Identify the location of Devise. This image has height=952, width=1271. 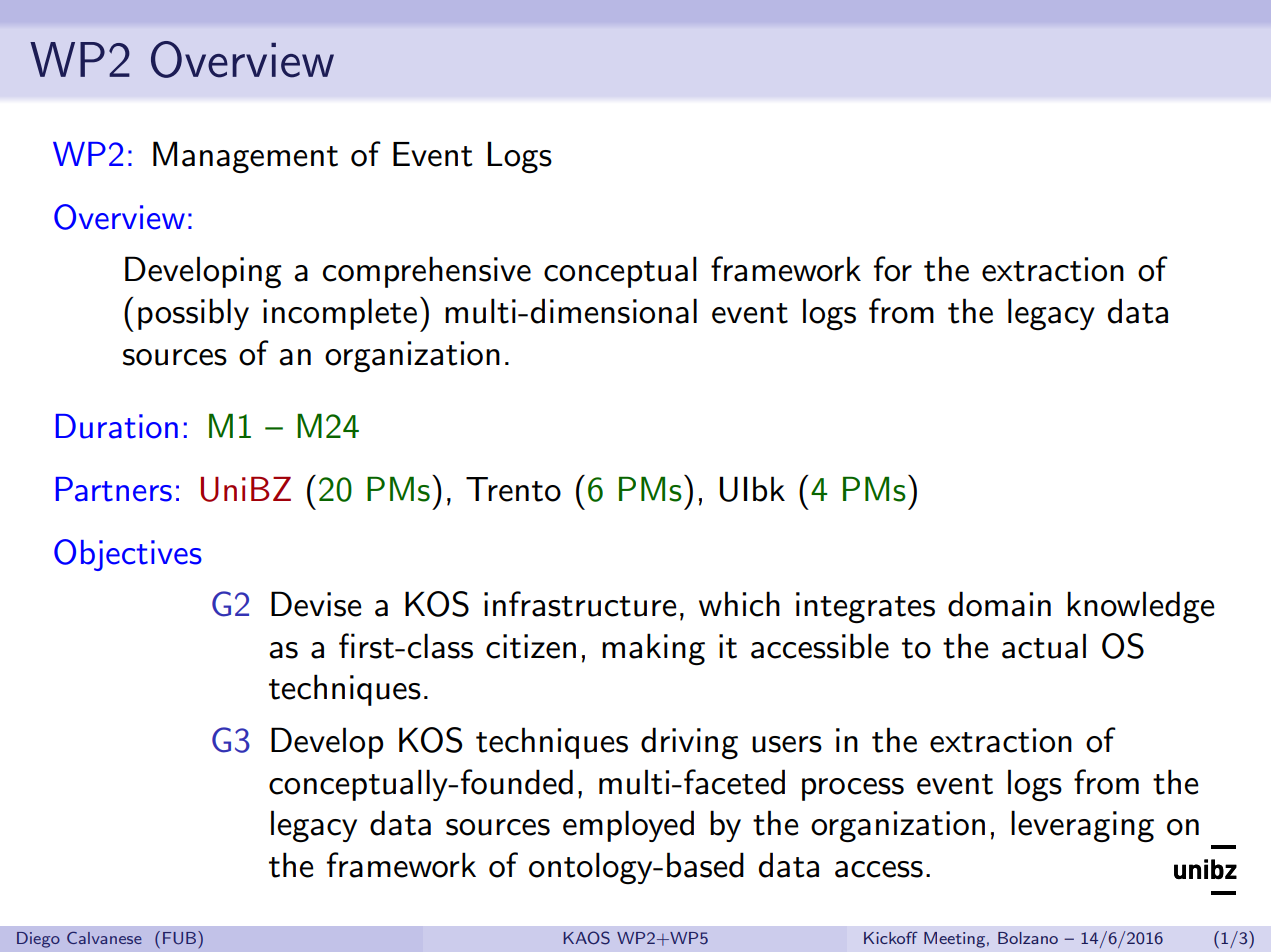
(316, 604).
